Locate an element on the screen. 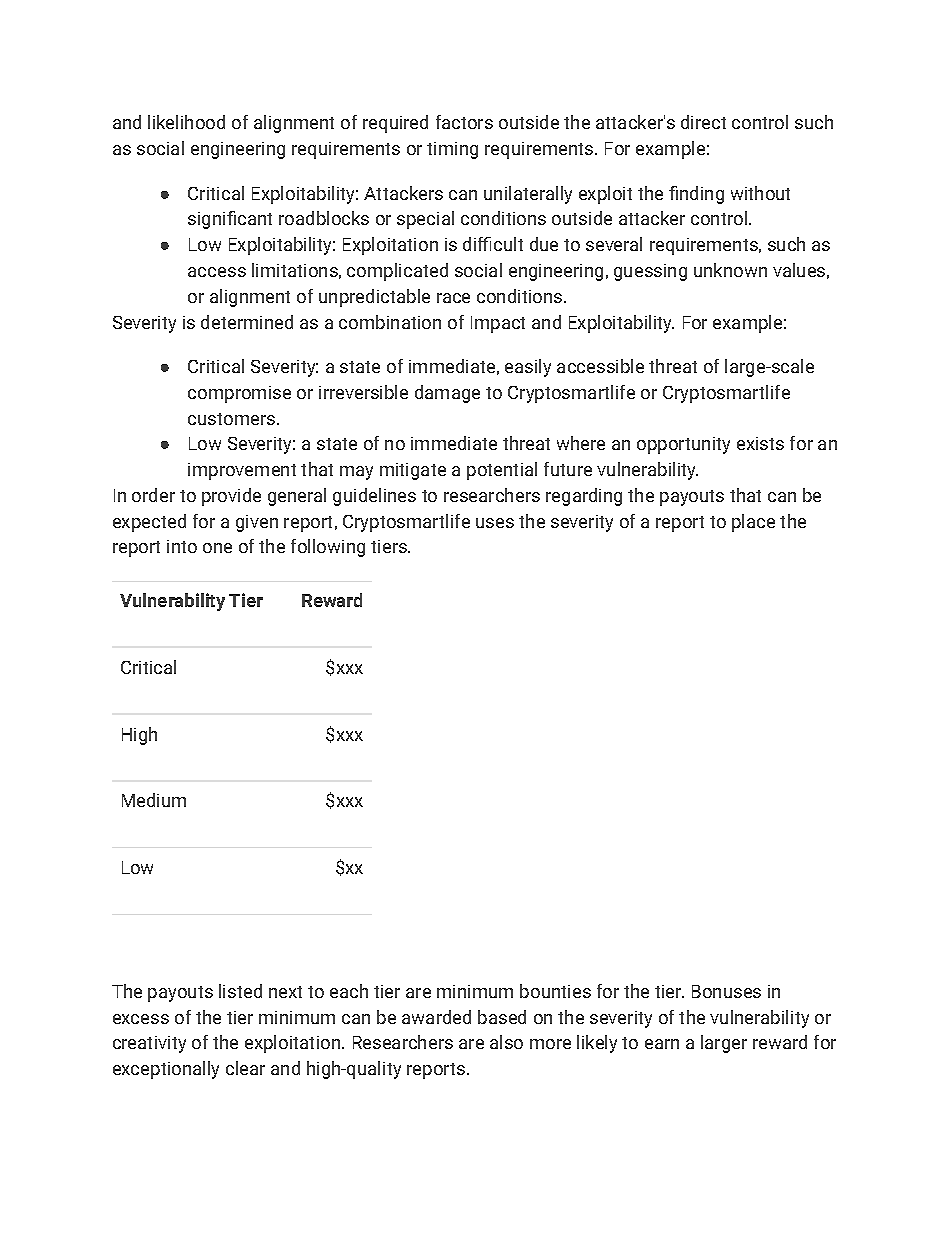 The width and height of the screenshot is (952, 1233). following is located at coordinates (328, 548).
